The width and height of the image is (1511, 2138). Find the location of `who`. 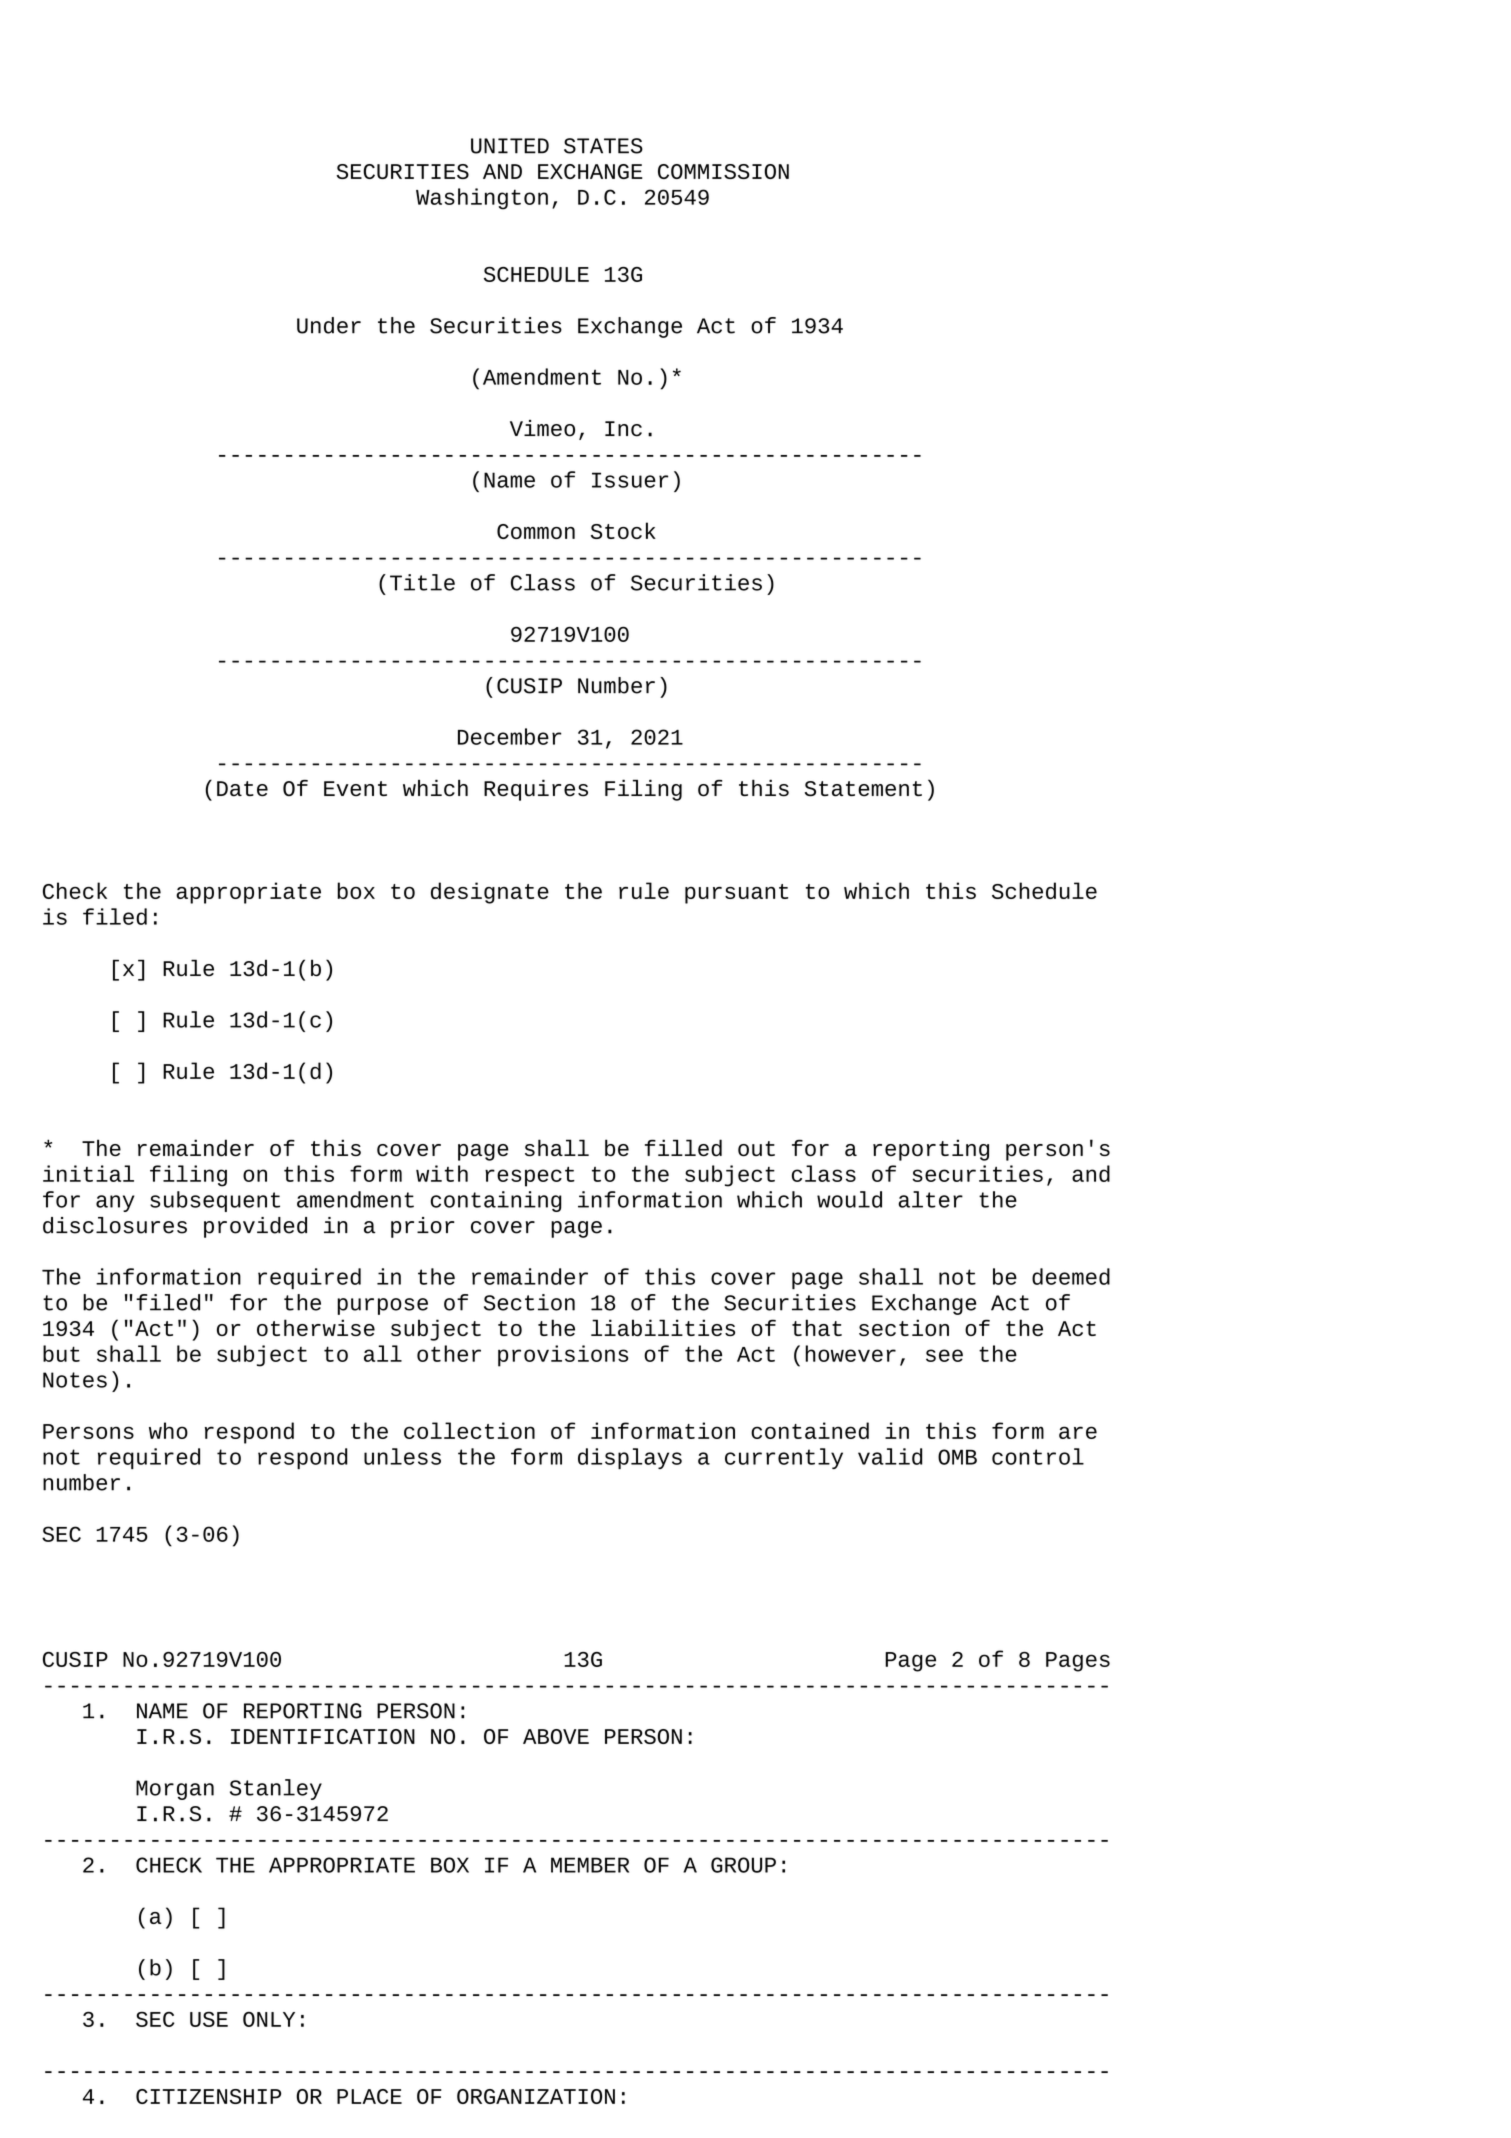

who is located at coordinates (168, 1430).
